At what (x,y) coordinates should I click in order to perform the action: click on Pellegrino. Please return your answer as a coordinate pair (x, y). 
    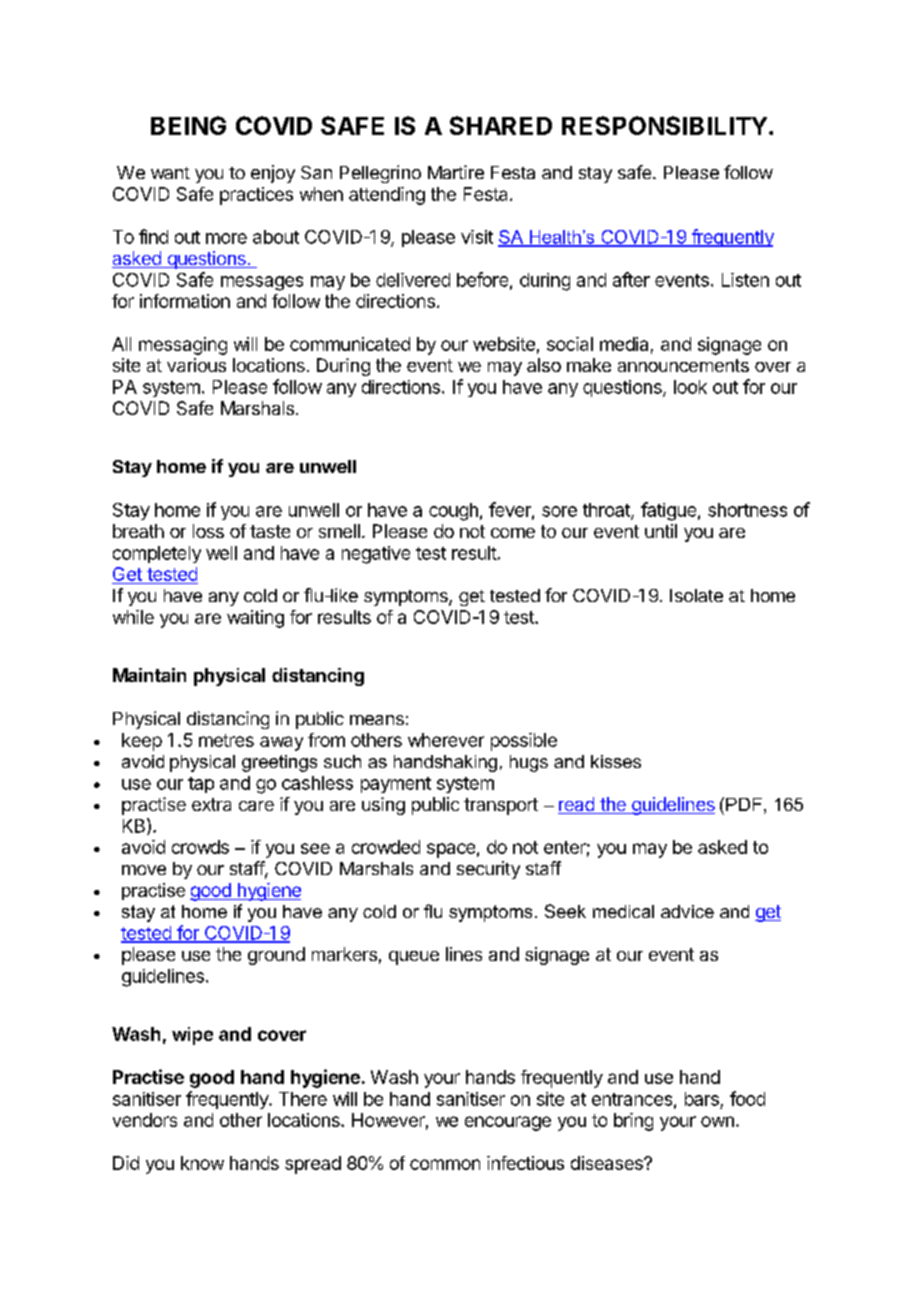
    Looking at the image, I should click on (380, 174).
